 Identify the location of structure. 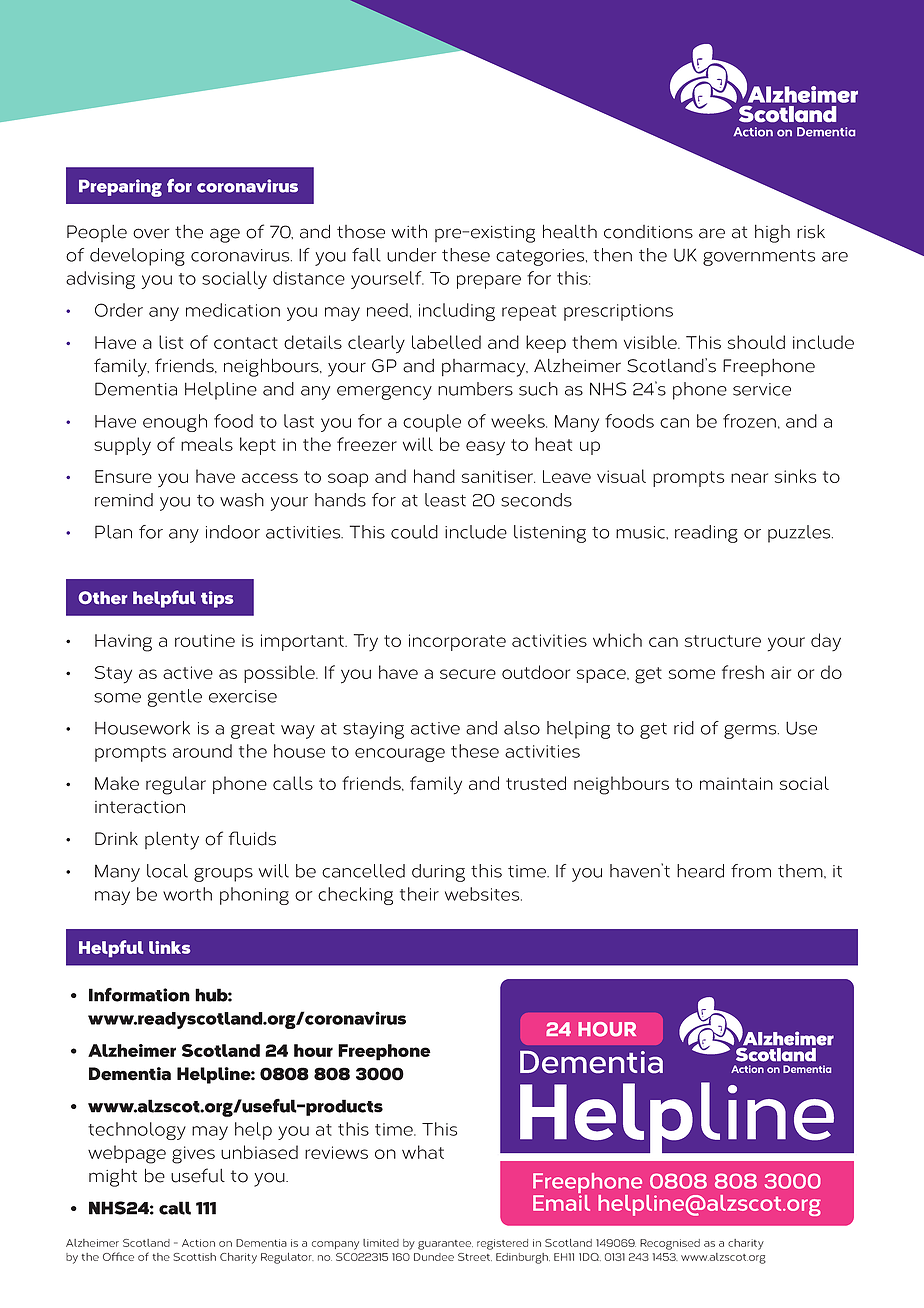
(723, 641).
